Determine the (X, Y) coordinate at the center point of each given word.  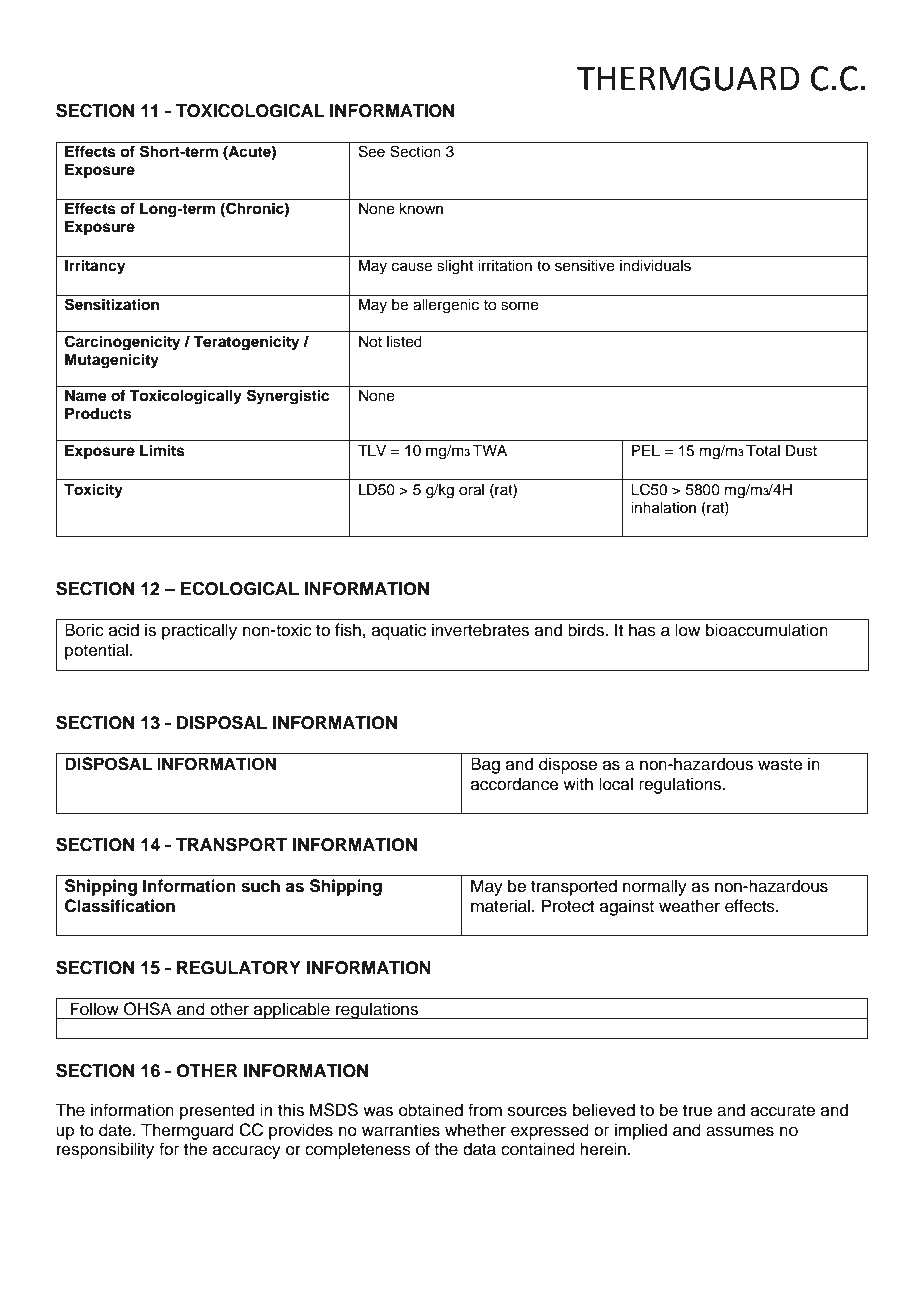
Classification (120, 906)
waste (780, 765)
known (421, 208)
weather (689, 906)
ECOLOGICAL (240, 589)
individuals (655, 266)
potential (98, 651)
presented (217, 1111)
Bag (485, 765)
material (500, 906)
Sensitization (112, 304)
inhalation (663, 508)
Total (763, 450)
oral (471, 490)
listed (404, 342)
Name (86, 396)
